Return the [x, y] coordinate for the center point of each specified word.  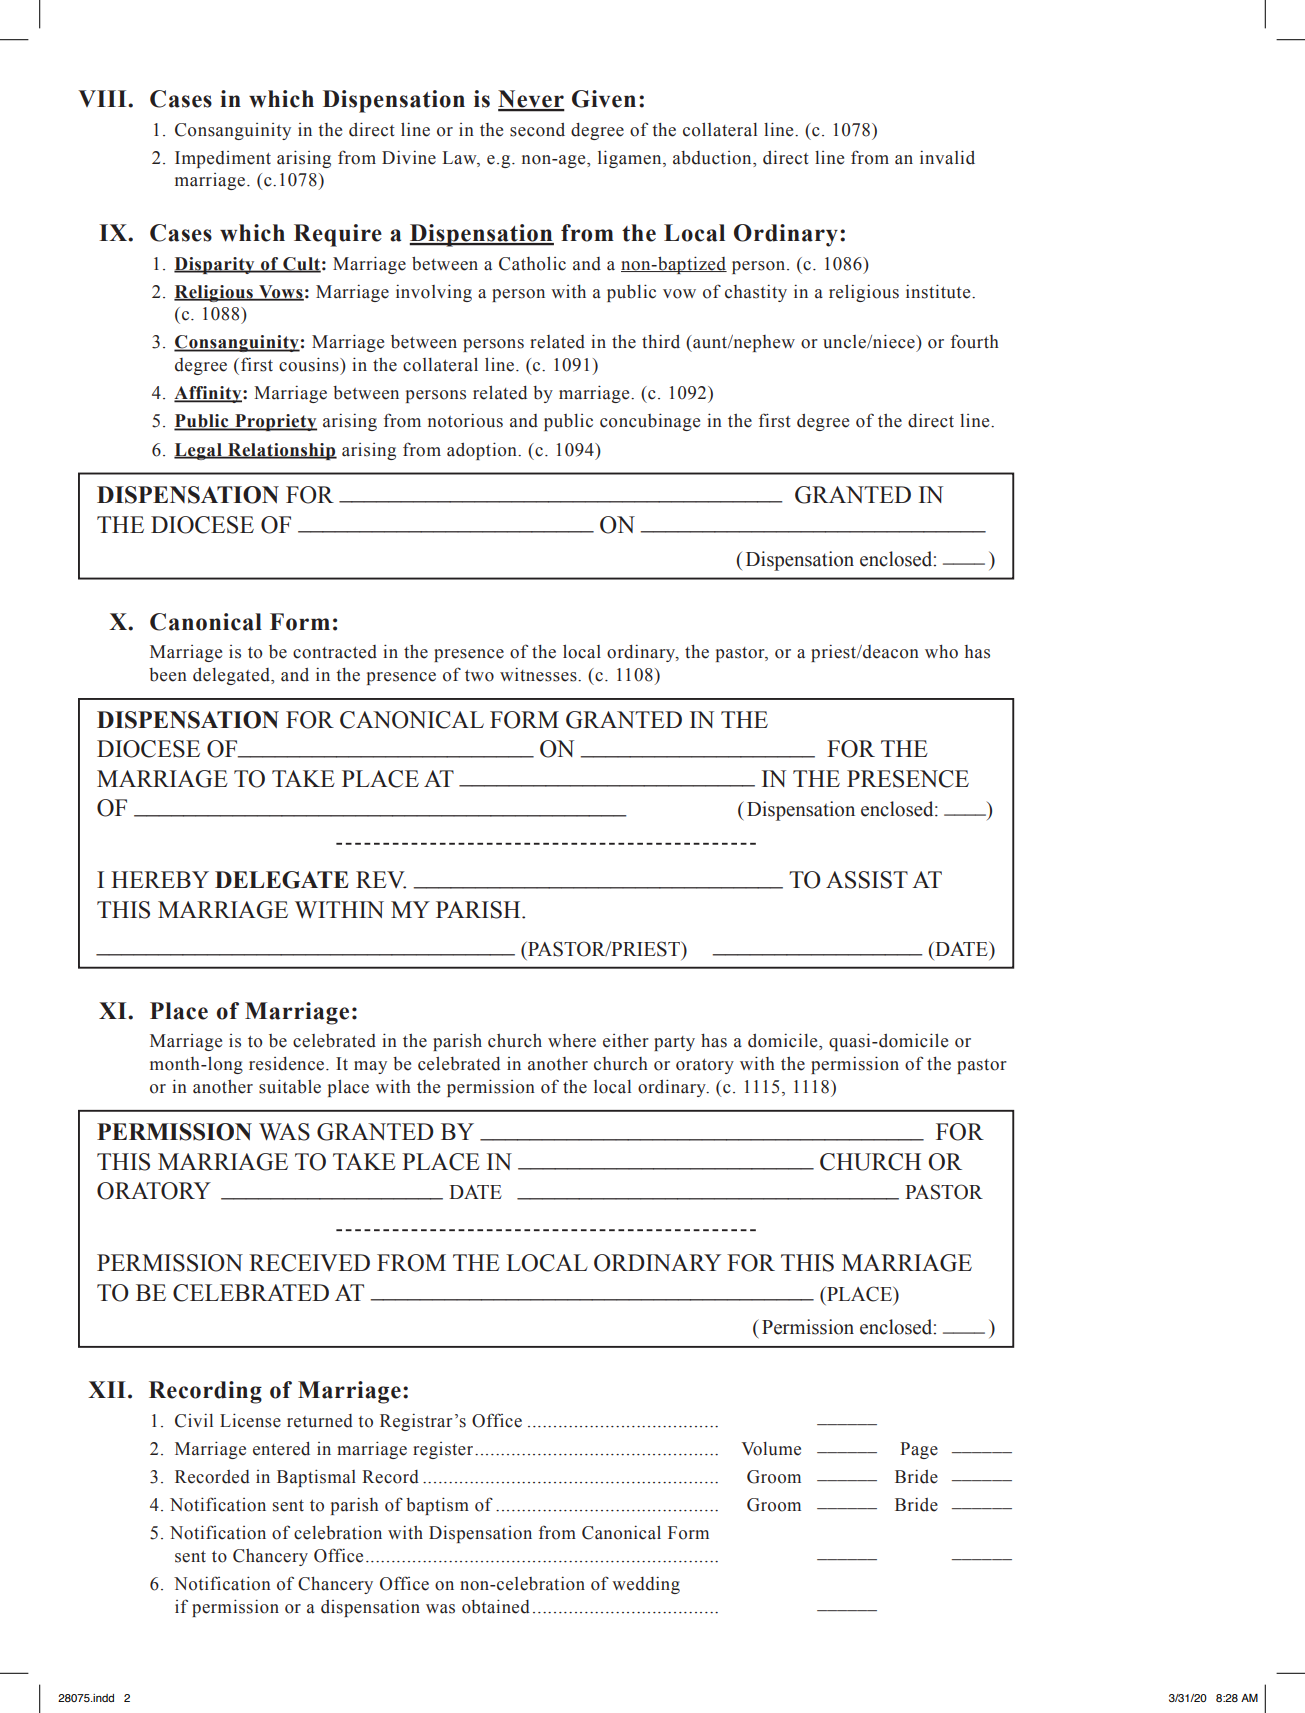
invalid [947, 157]
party [674, 1043]
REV [381, 880]
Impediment [223, 159]
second [537, 130]
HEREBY [160, 879]
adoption [483, 451]
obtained [496, 1606]
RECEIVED [309, 1263]
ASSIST [867, 880]
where [572, 1041]
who [941, 652]
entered [281, 1449]
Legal [199, 451]
